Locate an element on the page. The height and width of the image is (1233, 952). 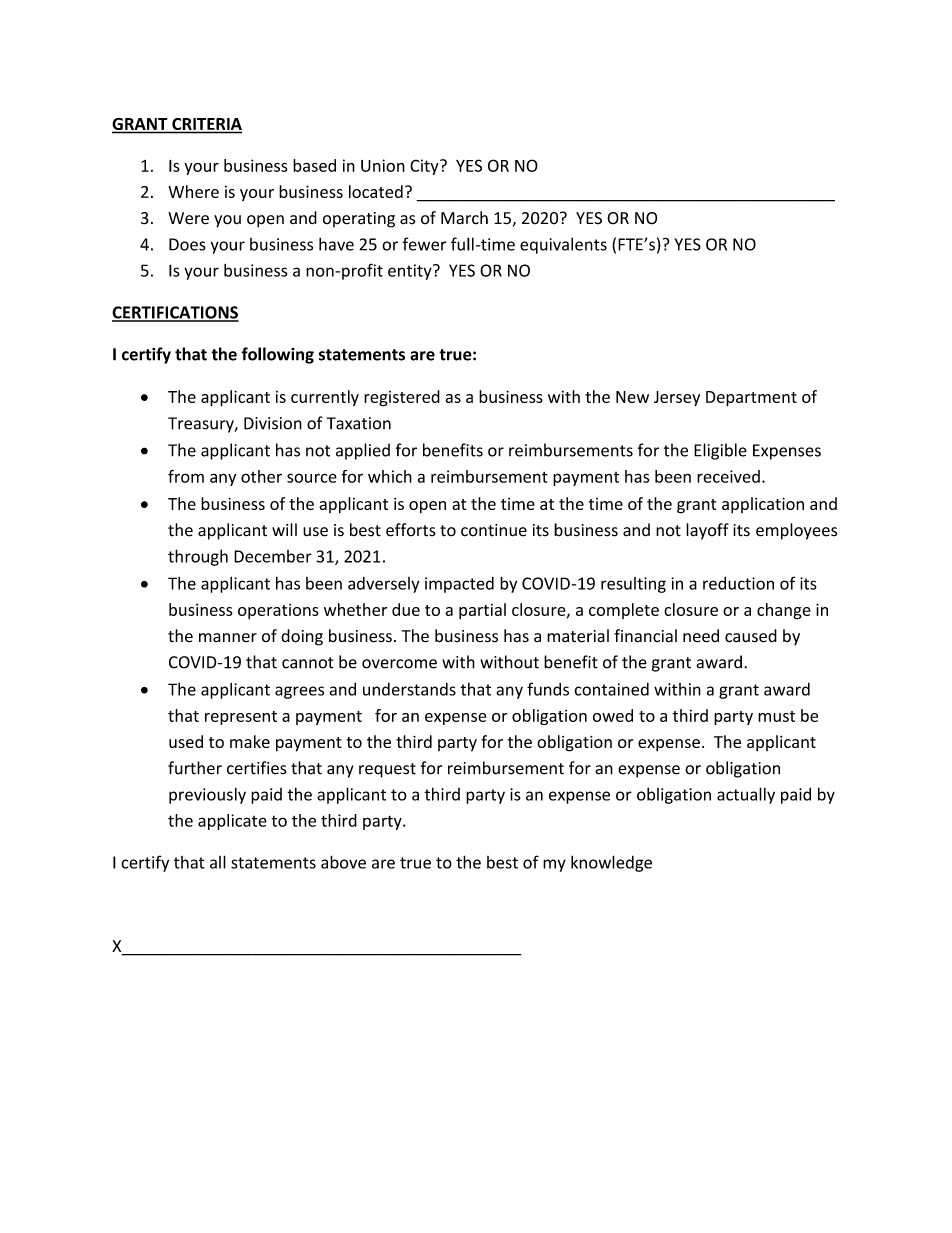
manner is located at coordinates (228, 638).
